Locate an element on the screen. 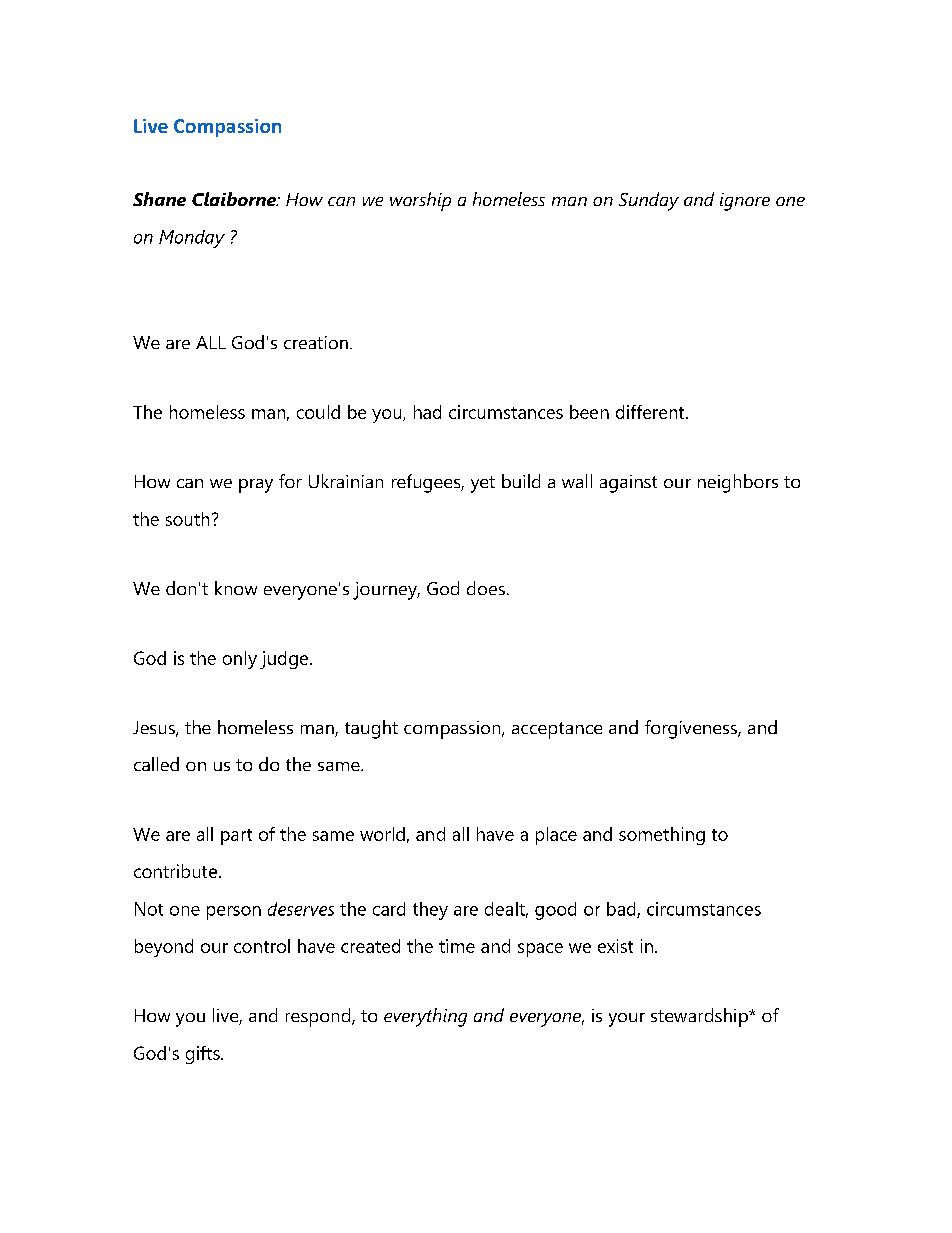  Sunday is located at coordinates (649, 201).
